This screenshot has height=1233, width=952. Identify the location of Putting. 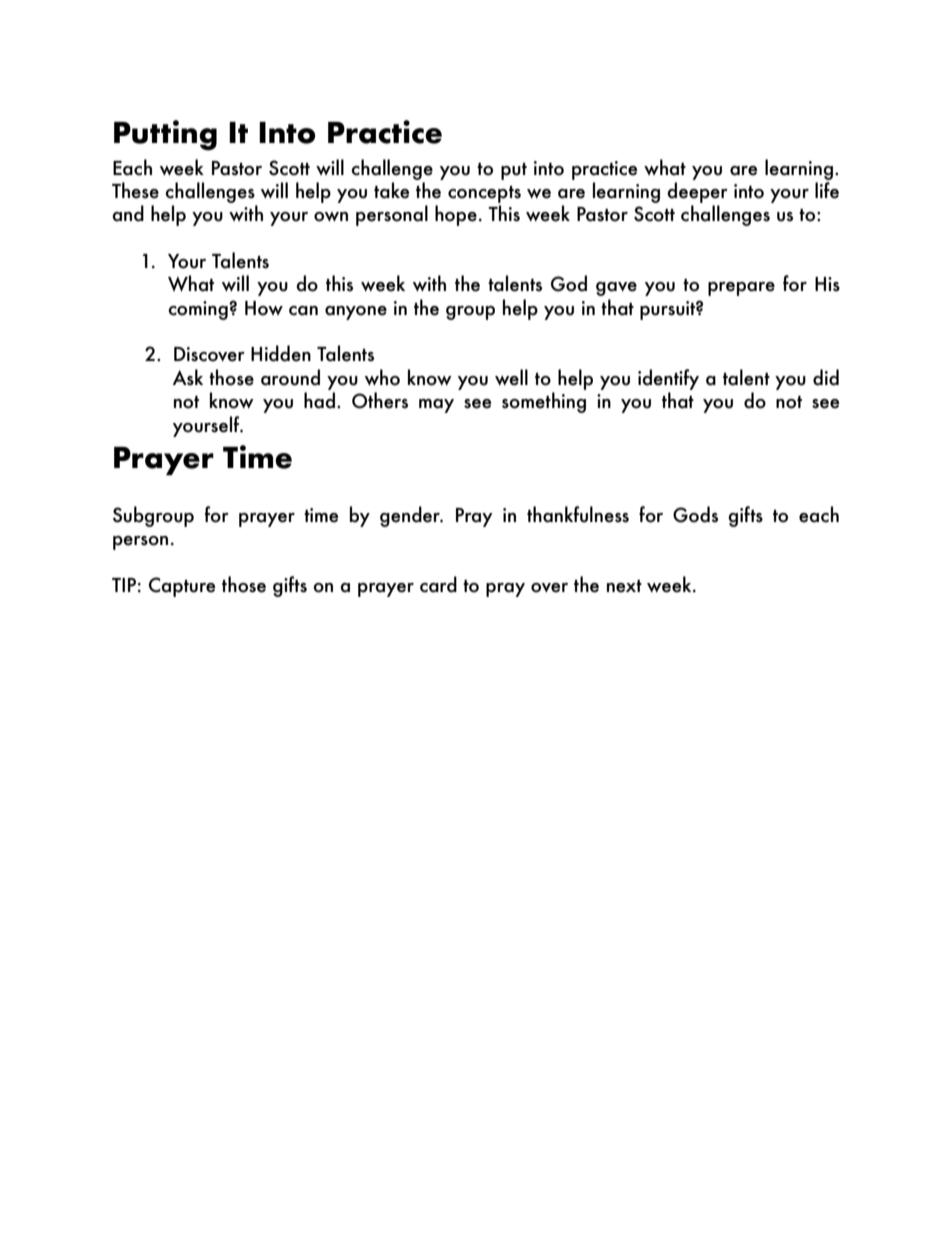
(165, 135).
